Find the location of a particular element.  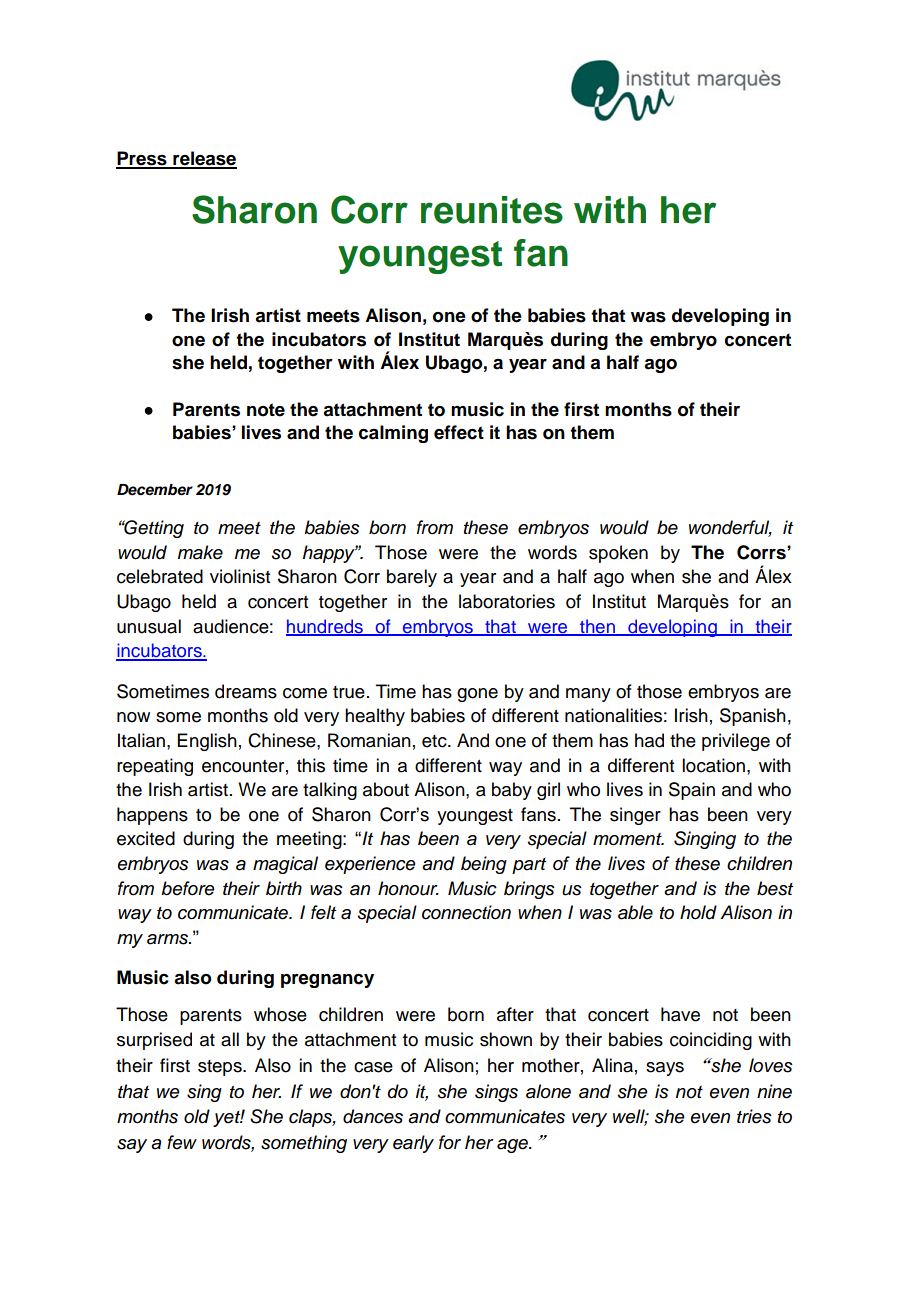

few is located at coordinates (182, 1142).
